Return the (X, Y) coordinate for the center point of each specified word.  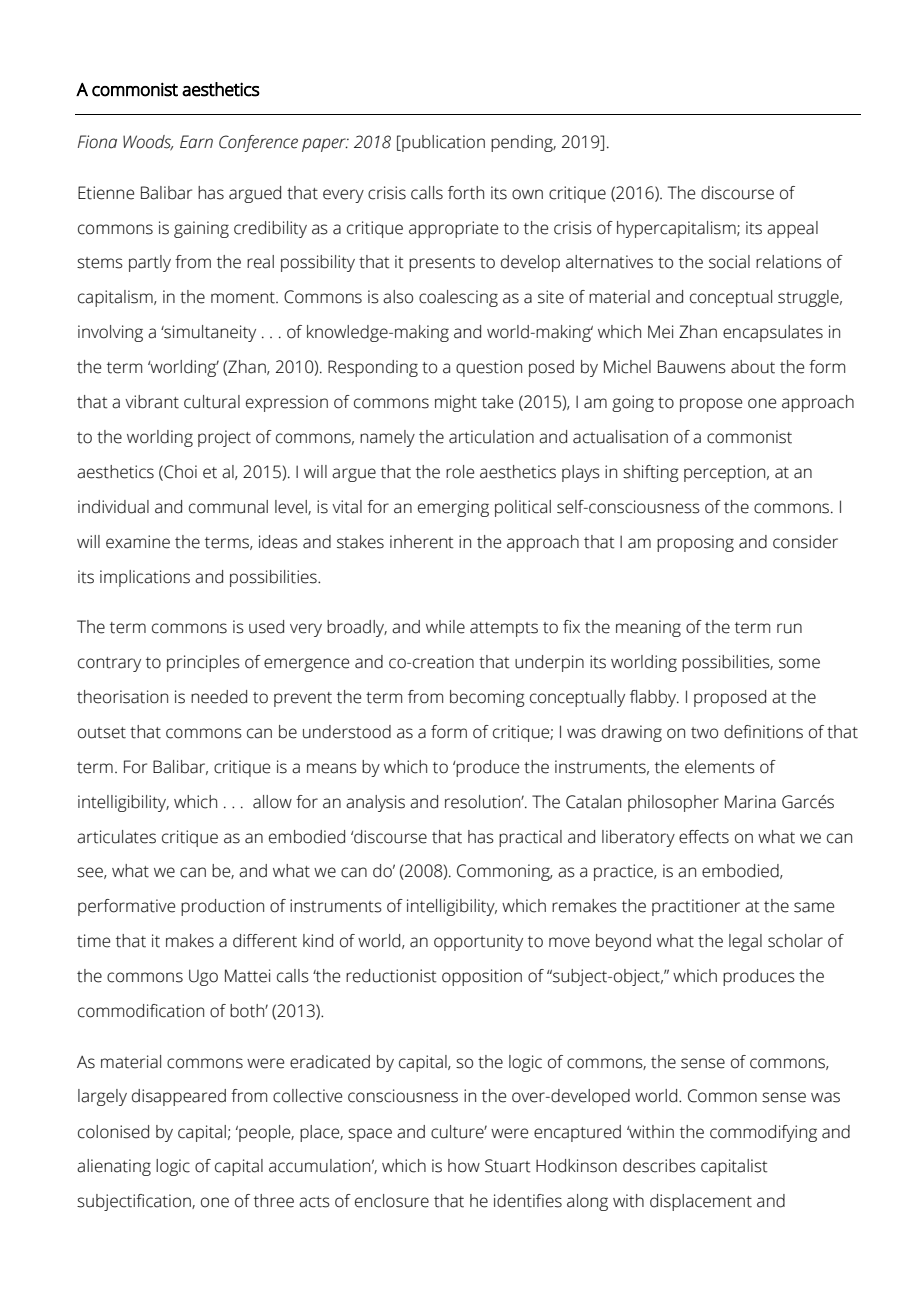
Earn (196, 142)
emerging (453, 508)
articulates (116, 837)
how (464, 1166)
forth (466, 193)
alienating (114, 1167)
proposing (695, 543)
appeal (792, 229)
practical (530, 838)
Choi (179, 472)
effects (704, 837)
